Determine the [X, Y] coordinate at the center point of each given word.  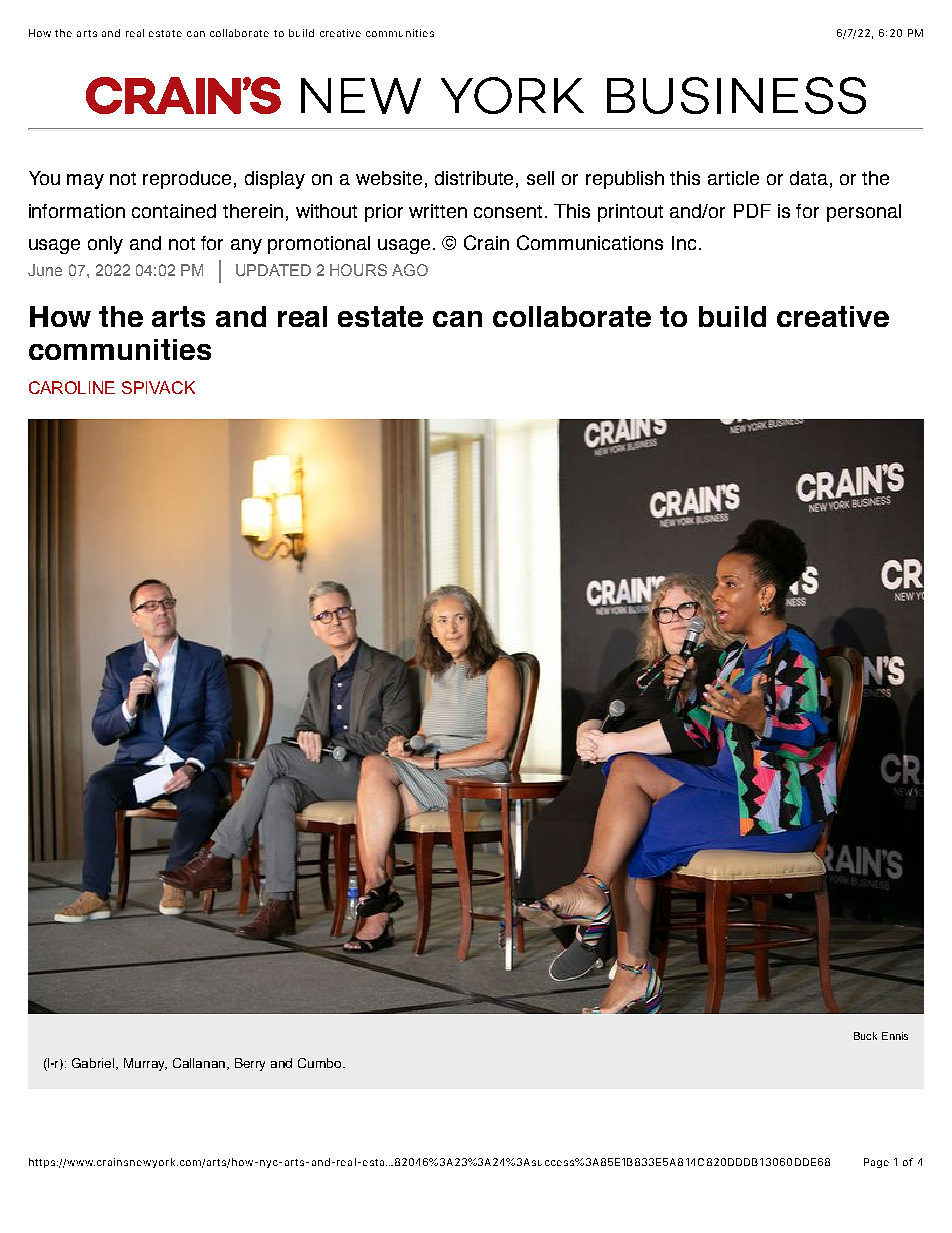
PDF [752, 211]
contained [174, 211]
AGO [410, 270]
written [438, 211]
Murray [145, 1064]
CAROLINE [72, 387]
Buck [865, 1036]
